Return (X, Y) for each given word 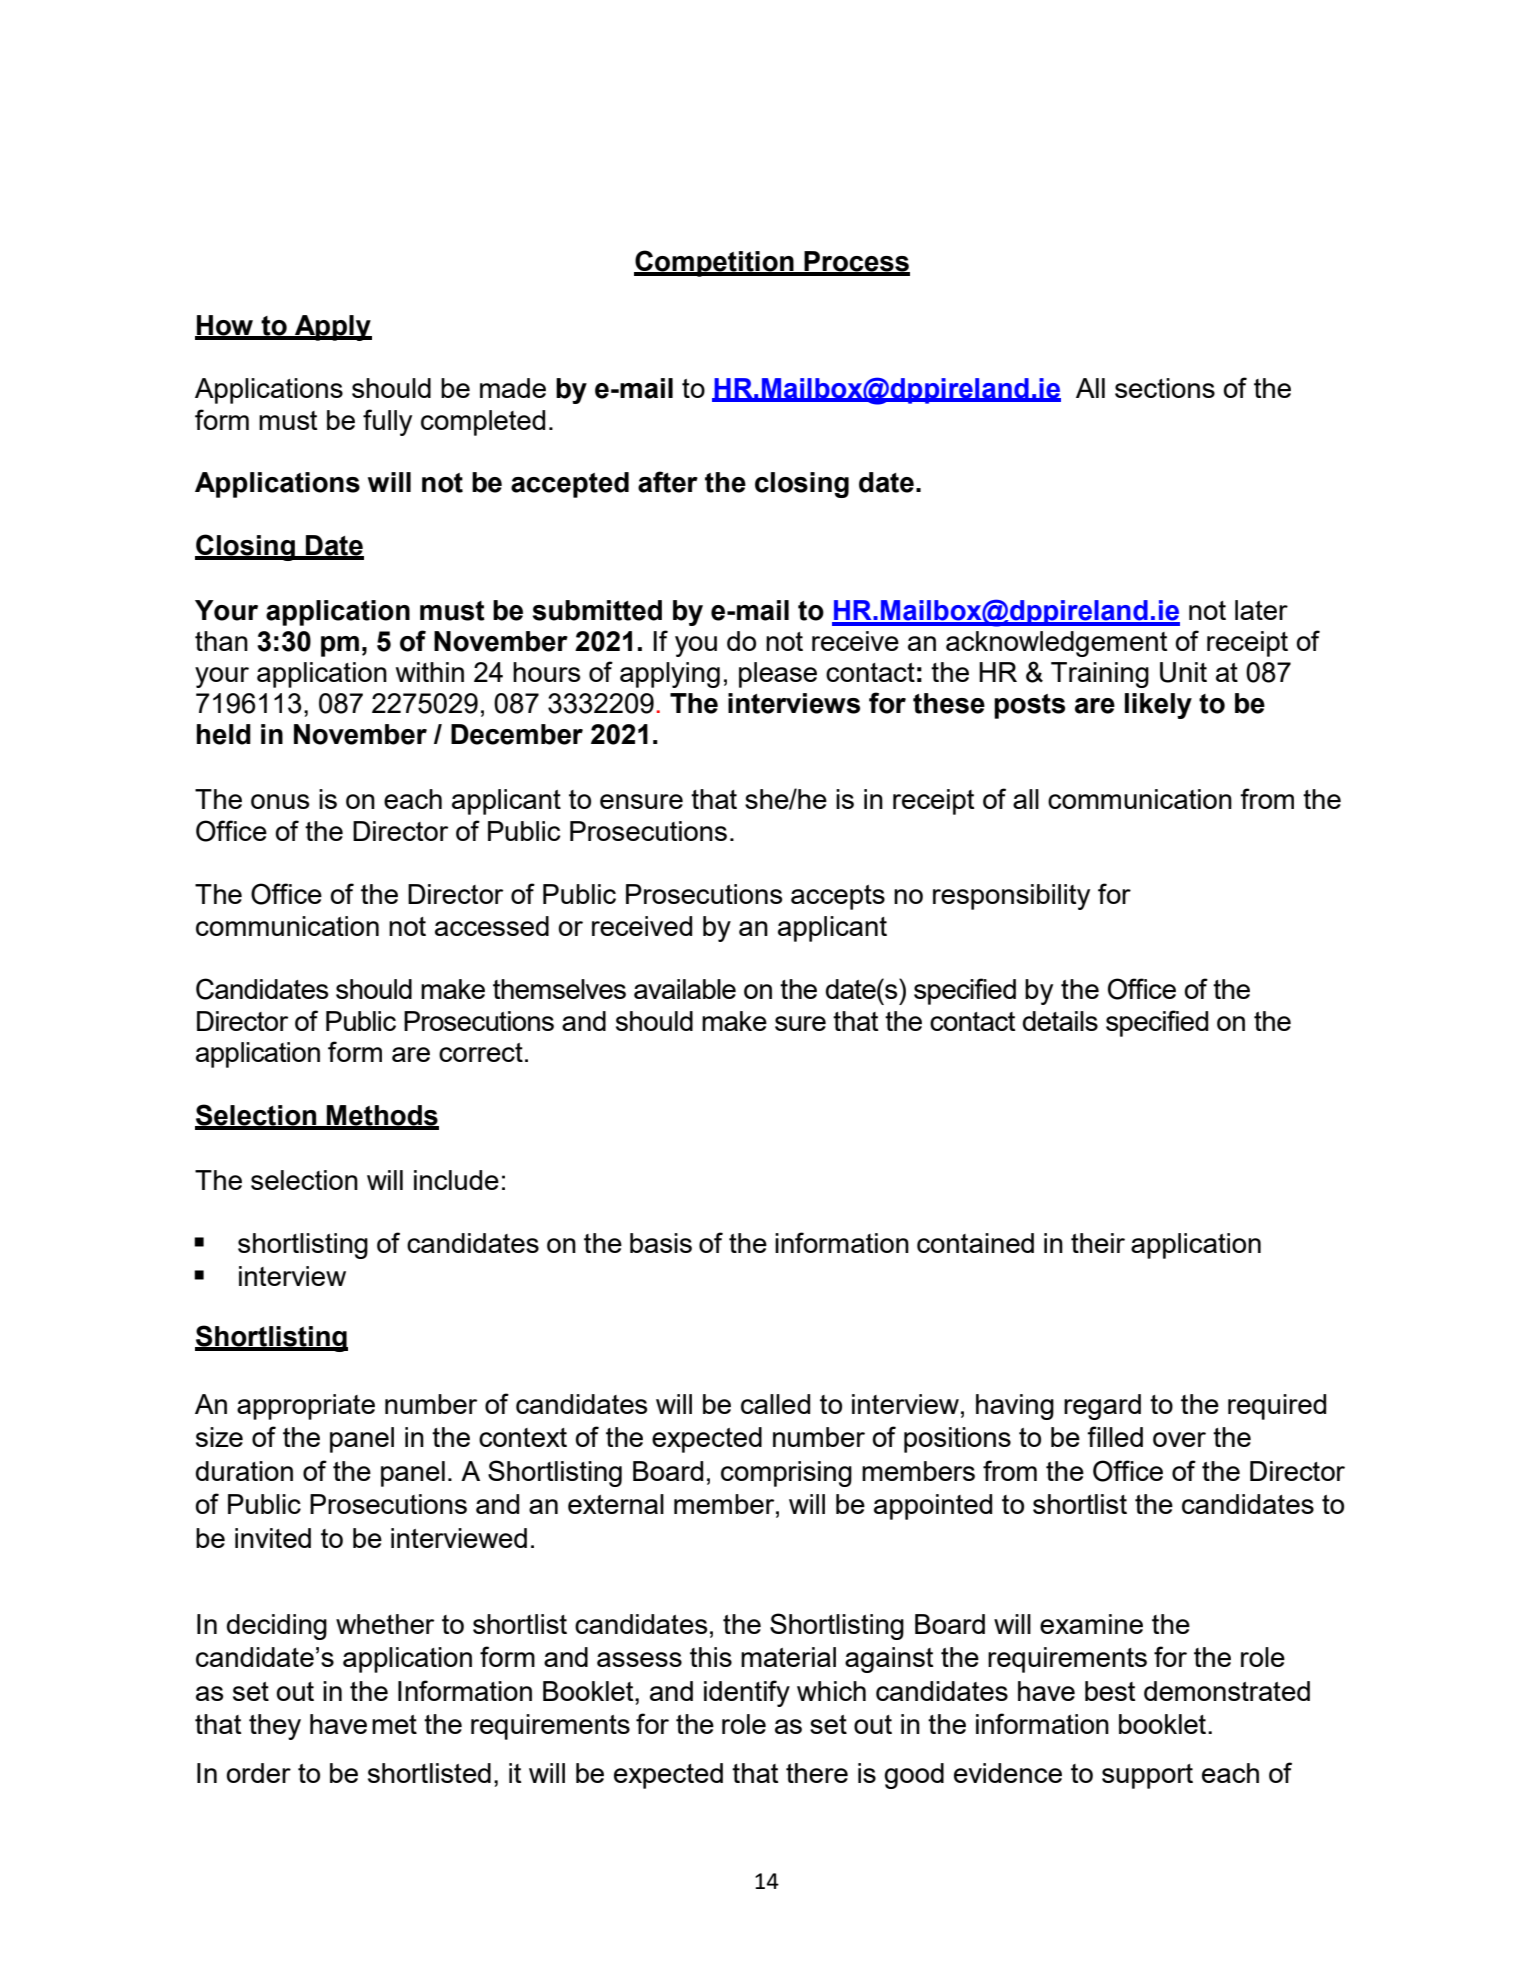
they (275, 1727)
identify (747, 1693)
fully (387, 422)
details (1060, 1021)
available (685, 989)
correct (481, 1052)
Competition (715, 263)
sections (1165, 388)
